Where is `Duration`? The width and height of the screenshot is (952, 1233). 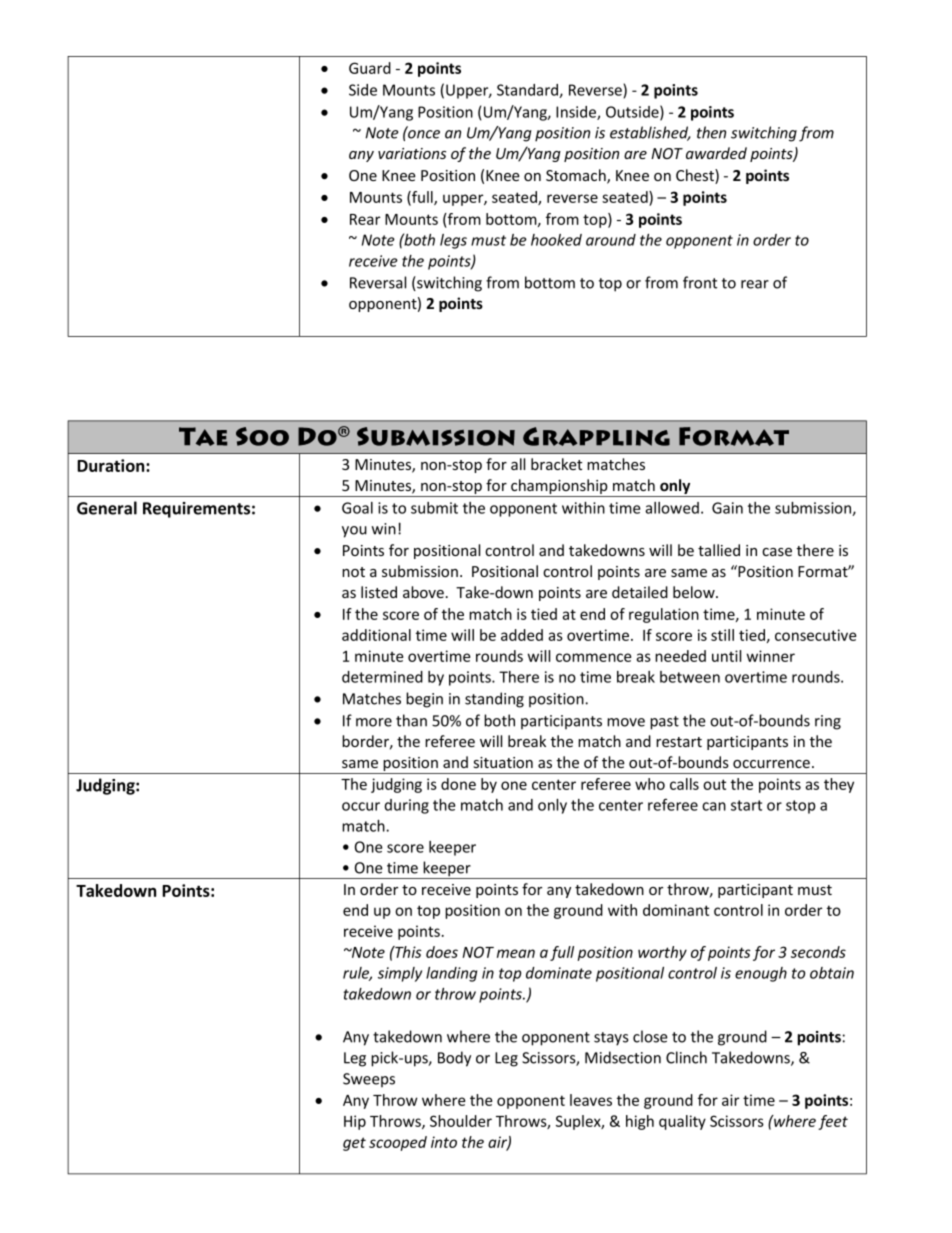
Duration is located at coordinates (112, 465).
